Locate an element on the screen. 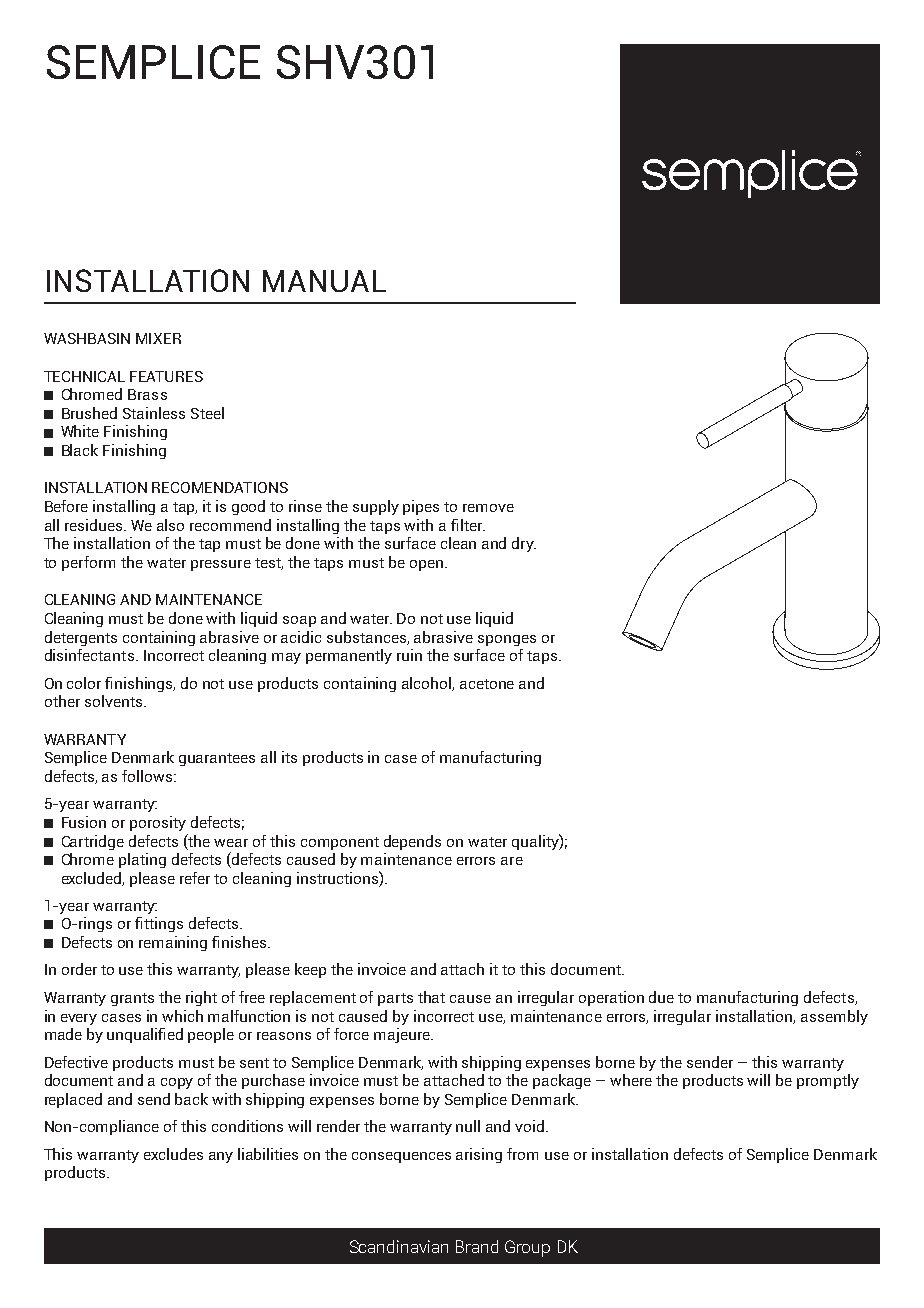  filter is located at coordinates (468, 525).
